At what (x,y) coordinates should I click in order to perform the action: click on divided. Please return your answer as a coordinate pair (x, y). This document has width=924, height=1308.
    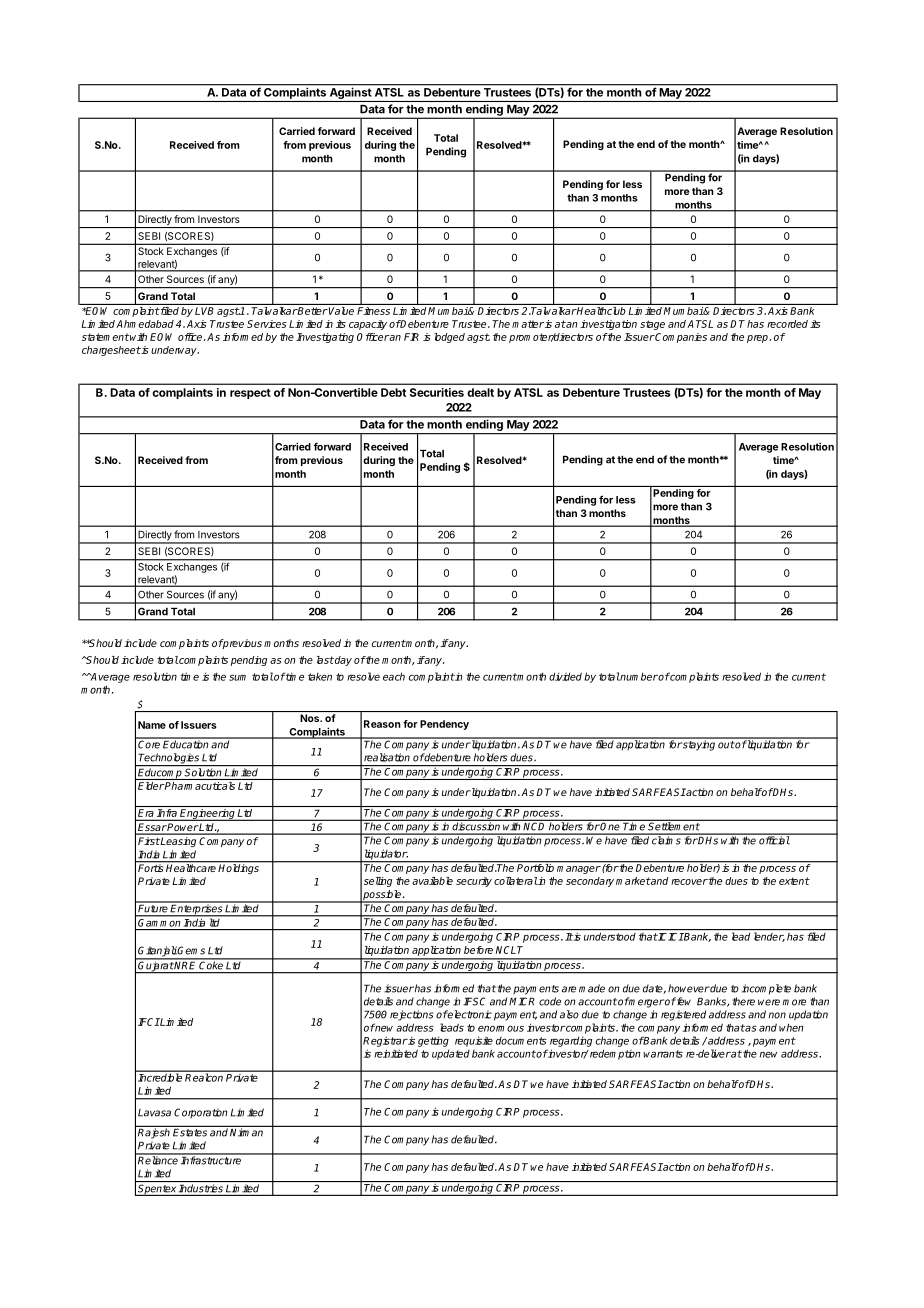
    Looking at the image, I should click on (565, 676).
